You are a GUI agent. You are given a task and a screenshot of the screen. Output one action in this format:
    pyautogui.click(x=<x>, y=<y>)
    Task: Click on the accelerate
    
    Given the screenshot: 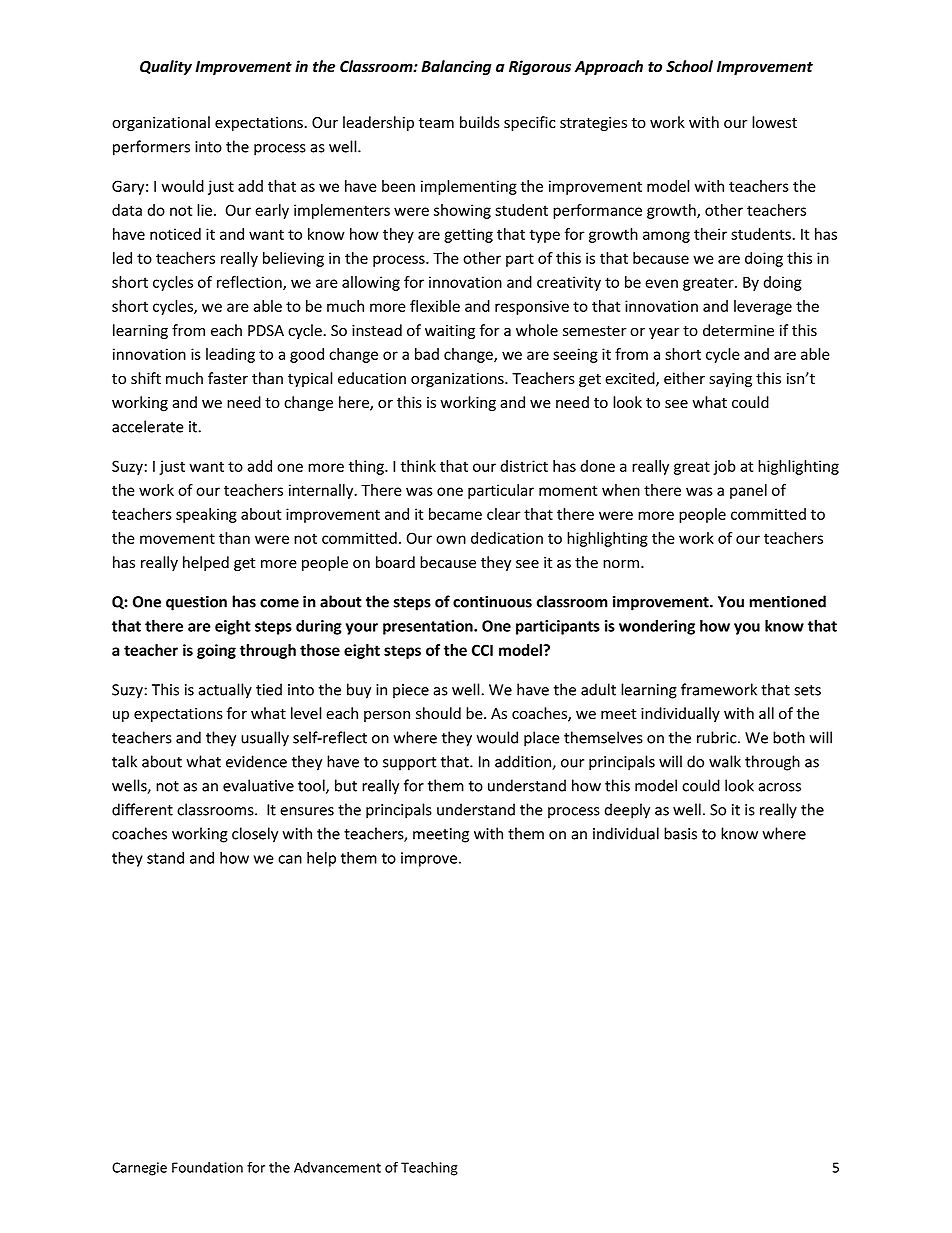 What is the action you would take?
    pyautogui.click(x=148, y=426)
